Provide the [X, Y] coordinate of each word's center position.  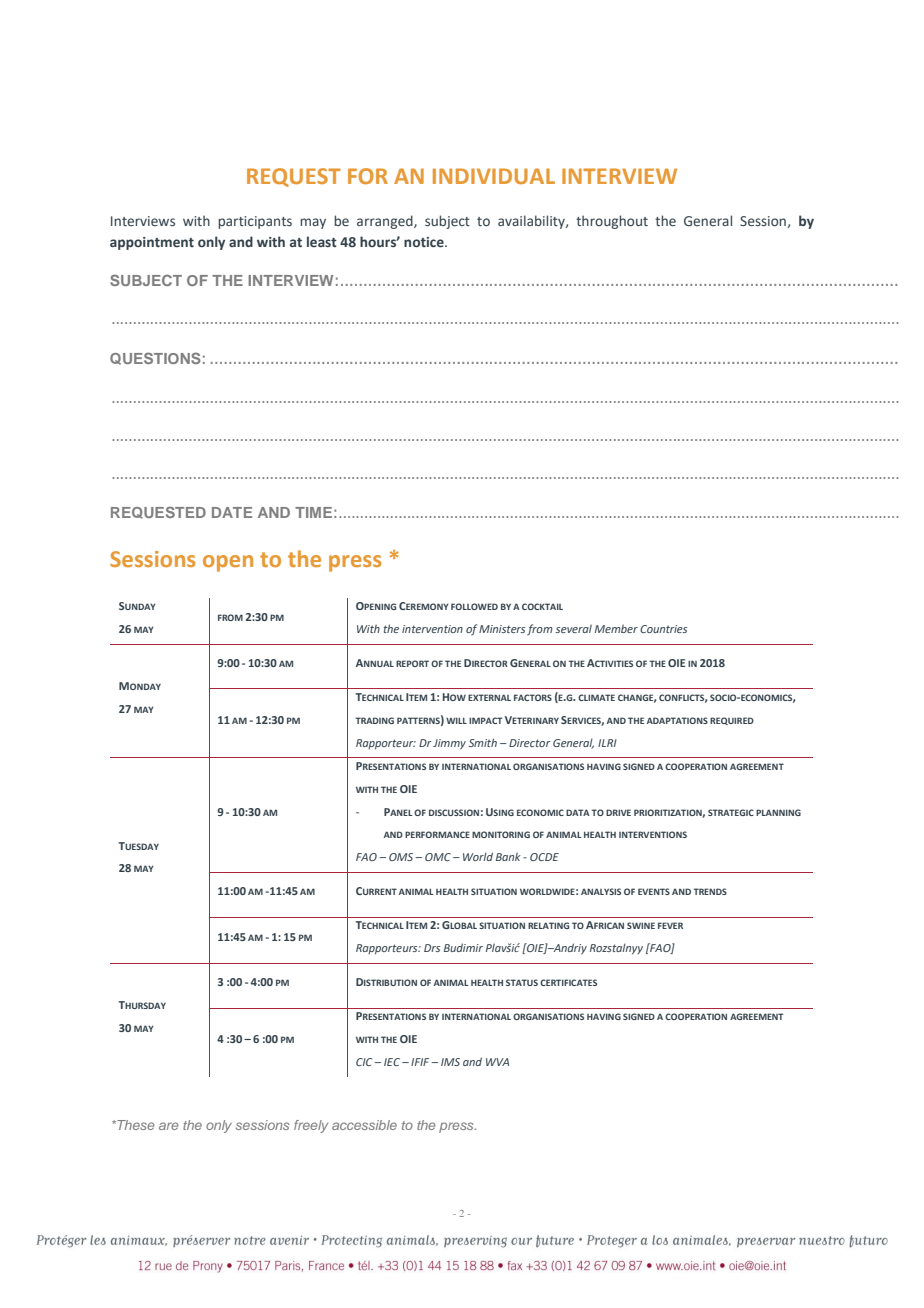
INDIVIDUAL [494, 176]
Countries [663, 629]
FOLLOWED [474, 606]
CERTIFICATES [568, 982]
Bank [508, 856]
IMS [450, 1062]
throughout [612, 222]
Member [616, 628]
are [169, 1126]
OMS [402, 857]
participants [255, 222]
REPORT [412, 663]
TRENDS [710, 891]
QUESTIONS [155, 358]
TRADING [374, 720]
